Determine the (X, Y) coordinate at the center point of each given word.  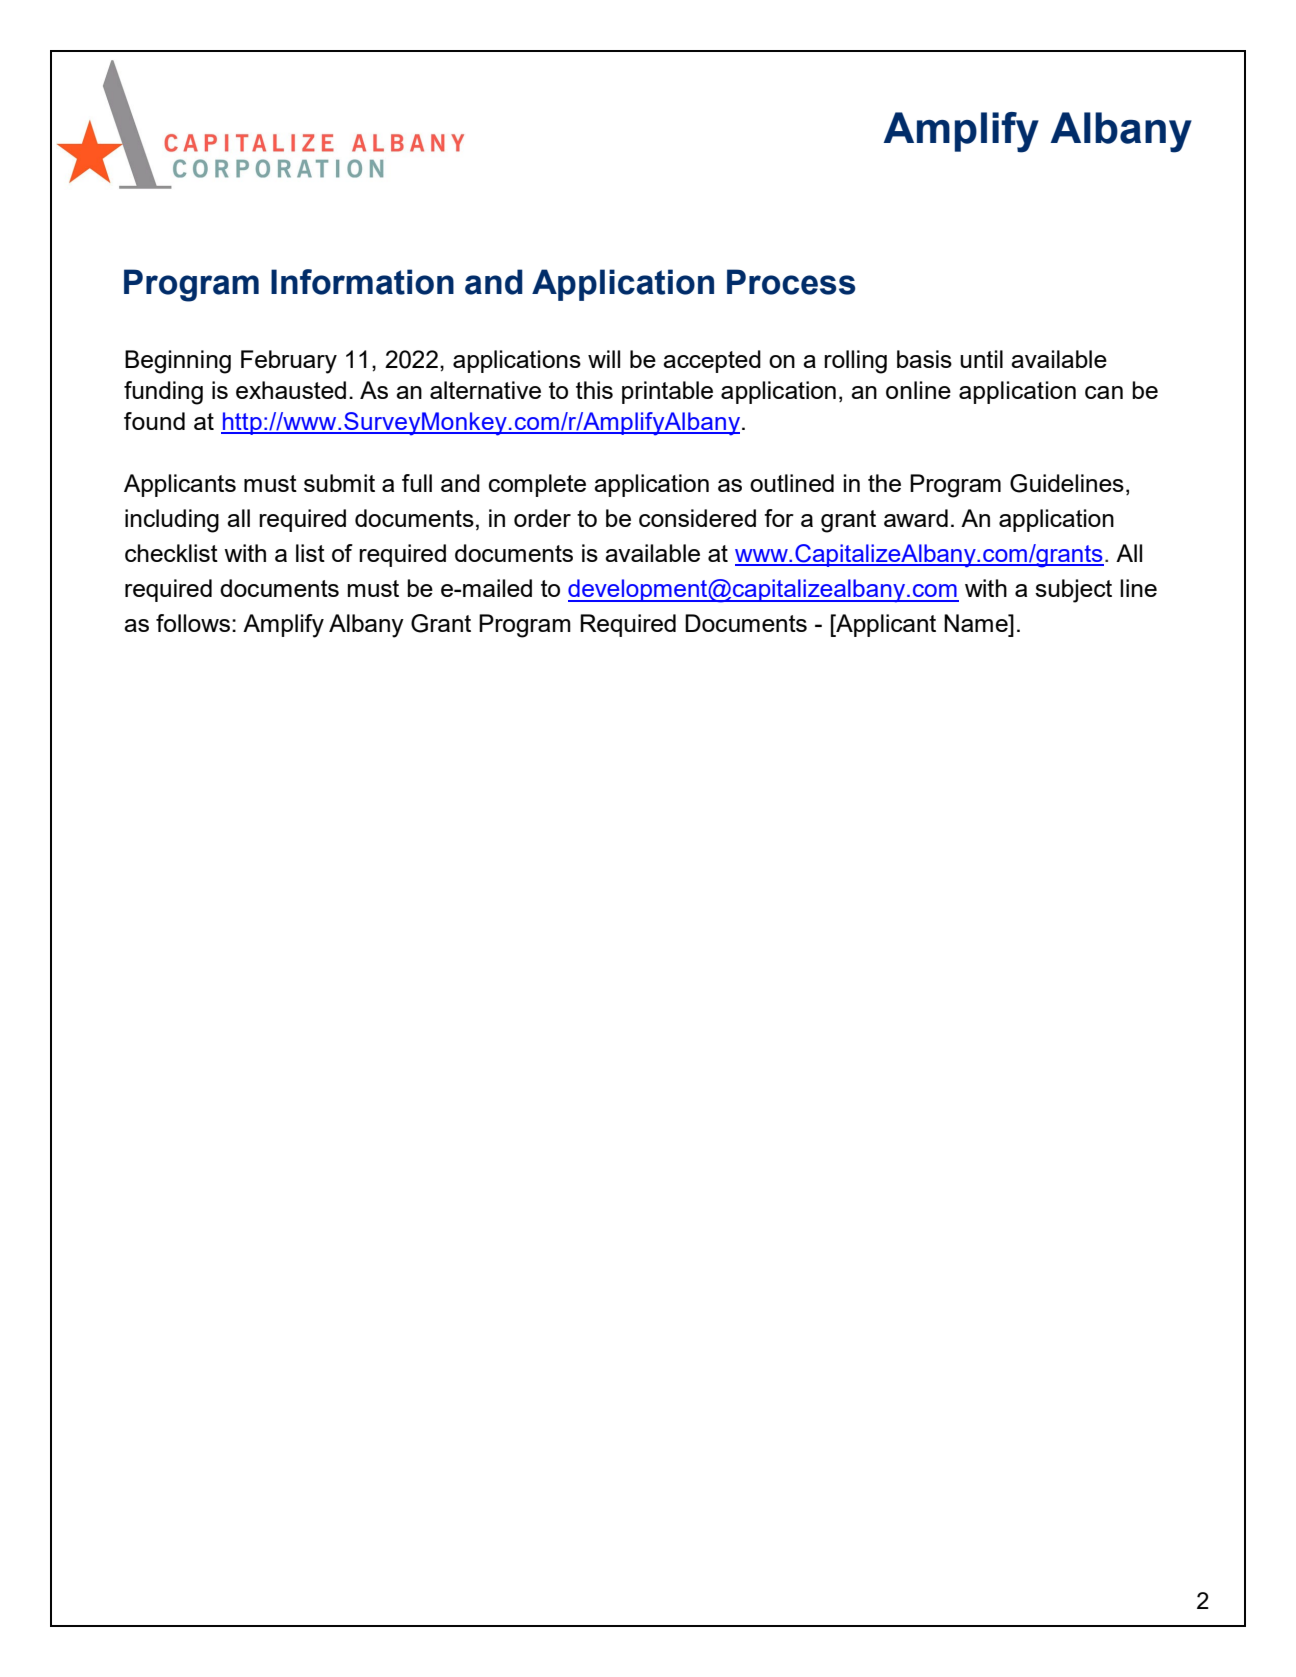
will (604, 359)
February (289, 362)
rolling (855, 362)
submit (339, 483)
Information (362, 282)
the (884, 483)
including (172, 521)
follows (194, 623)
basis (924, 359)
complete (537, 485)
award (916, 518)
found (154, 421)
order (542, 518)
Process (791, 282)
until (981, 359)
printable (667, 392)
